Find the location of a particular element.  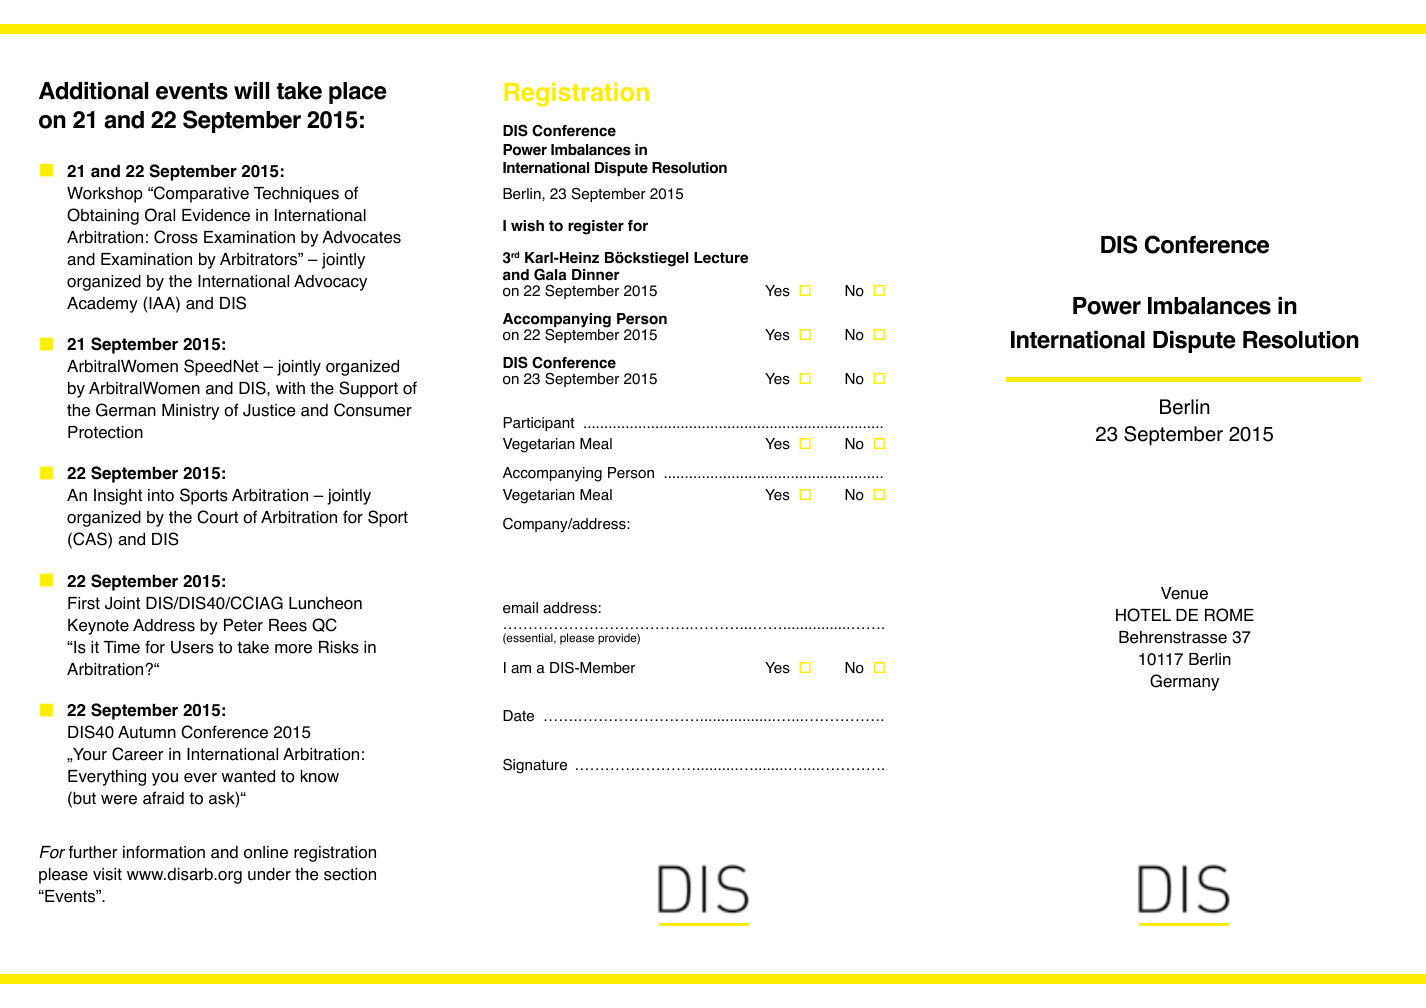

into is located at coordinates (161, 495).
